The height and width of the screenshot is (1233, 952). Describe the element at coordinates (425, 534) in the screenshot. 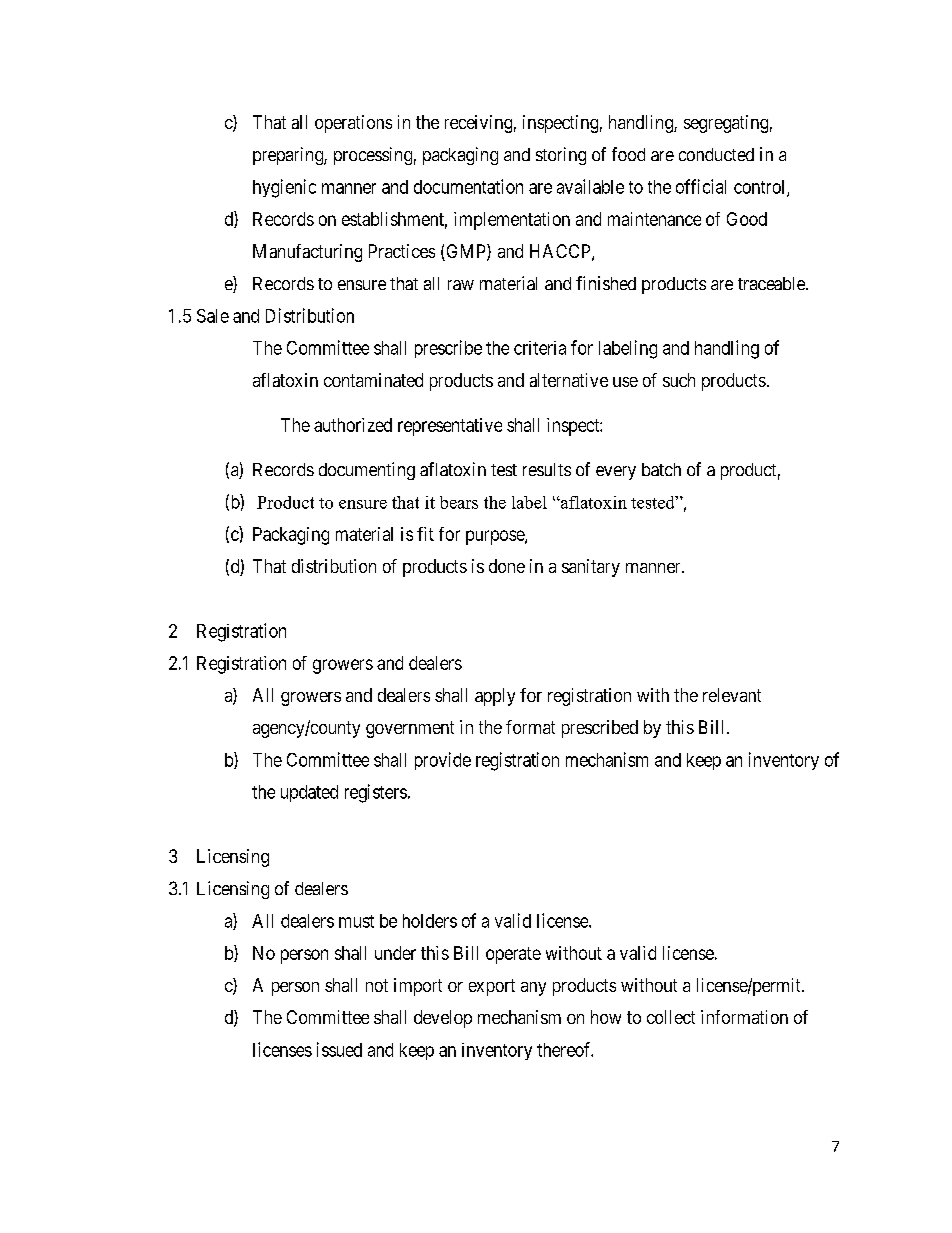

I see `fit` at that location.
